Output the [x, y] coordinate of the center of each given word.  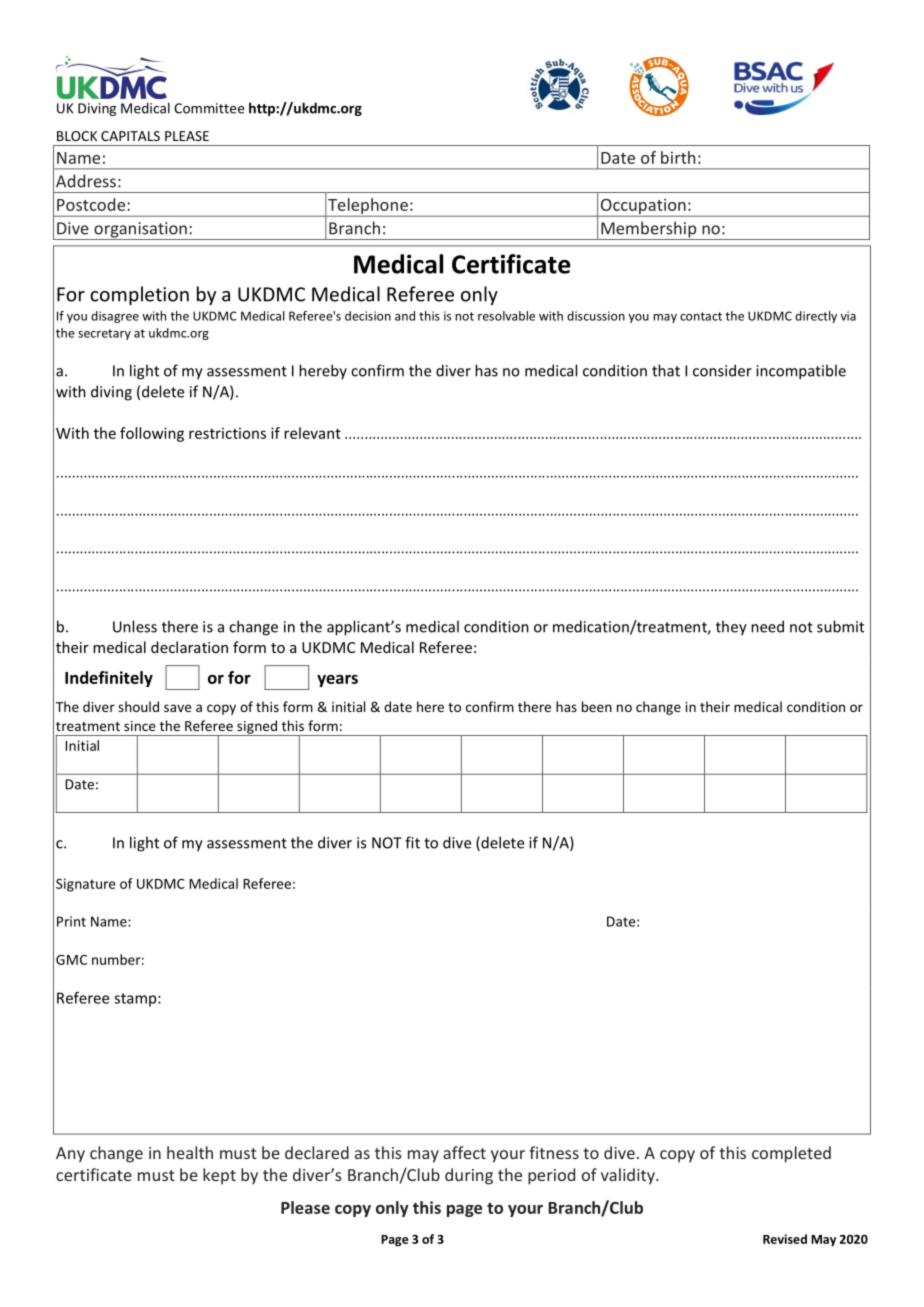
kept [219, 1176]
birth [678, 157]
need [767, 626]
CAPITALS [130, 136]
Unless [135, 626]
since [139, 726]
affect [464, 1152]
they [731, 628]
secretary [104, 334]
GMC [71, 960]
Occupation [643, 207]
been [597, 706]
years [337, 681]
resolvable [506, 316]
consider [722, 370]
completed [791, 1154]
